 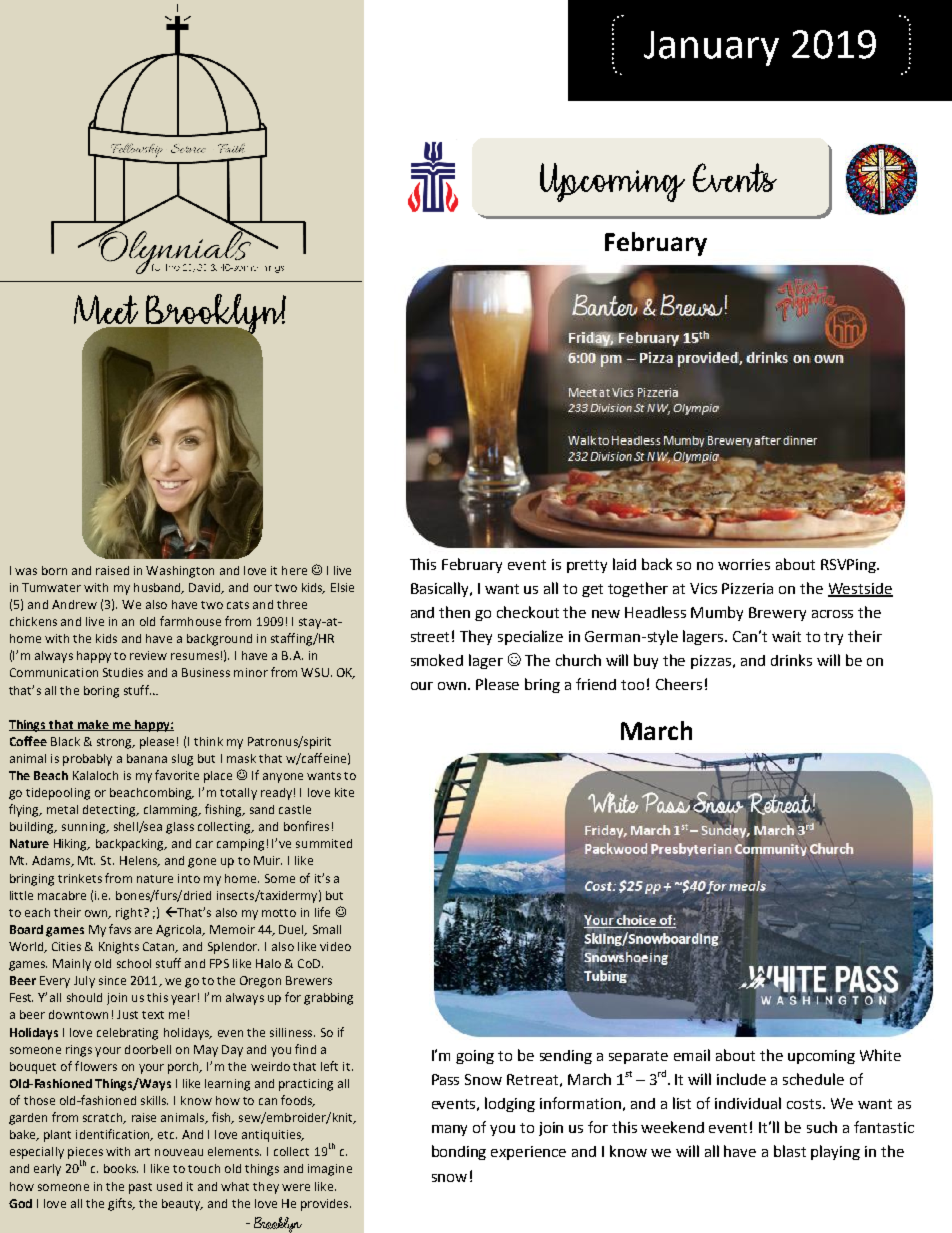 What do you see at coordinates (344, 792) in the document?
I see `kite` at bounding box center [344, 792].
